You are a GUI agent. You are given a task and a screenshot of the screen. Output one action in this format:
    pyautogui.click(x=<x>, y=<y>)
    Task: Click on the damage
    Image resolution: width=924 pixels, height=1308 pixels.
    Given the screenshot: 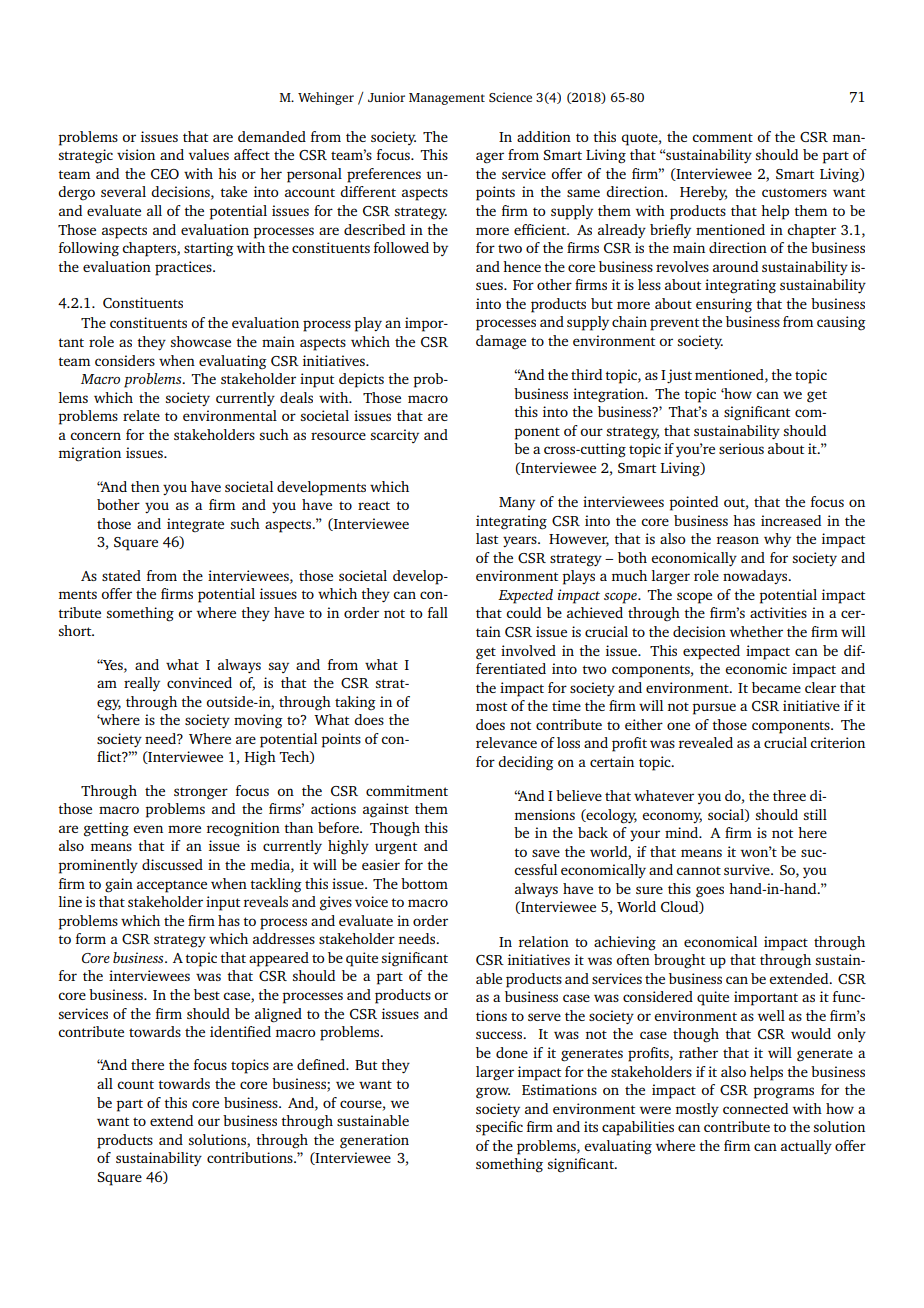 What is the action you would take?
    pyautogui.click(x=501, y=342)
